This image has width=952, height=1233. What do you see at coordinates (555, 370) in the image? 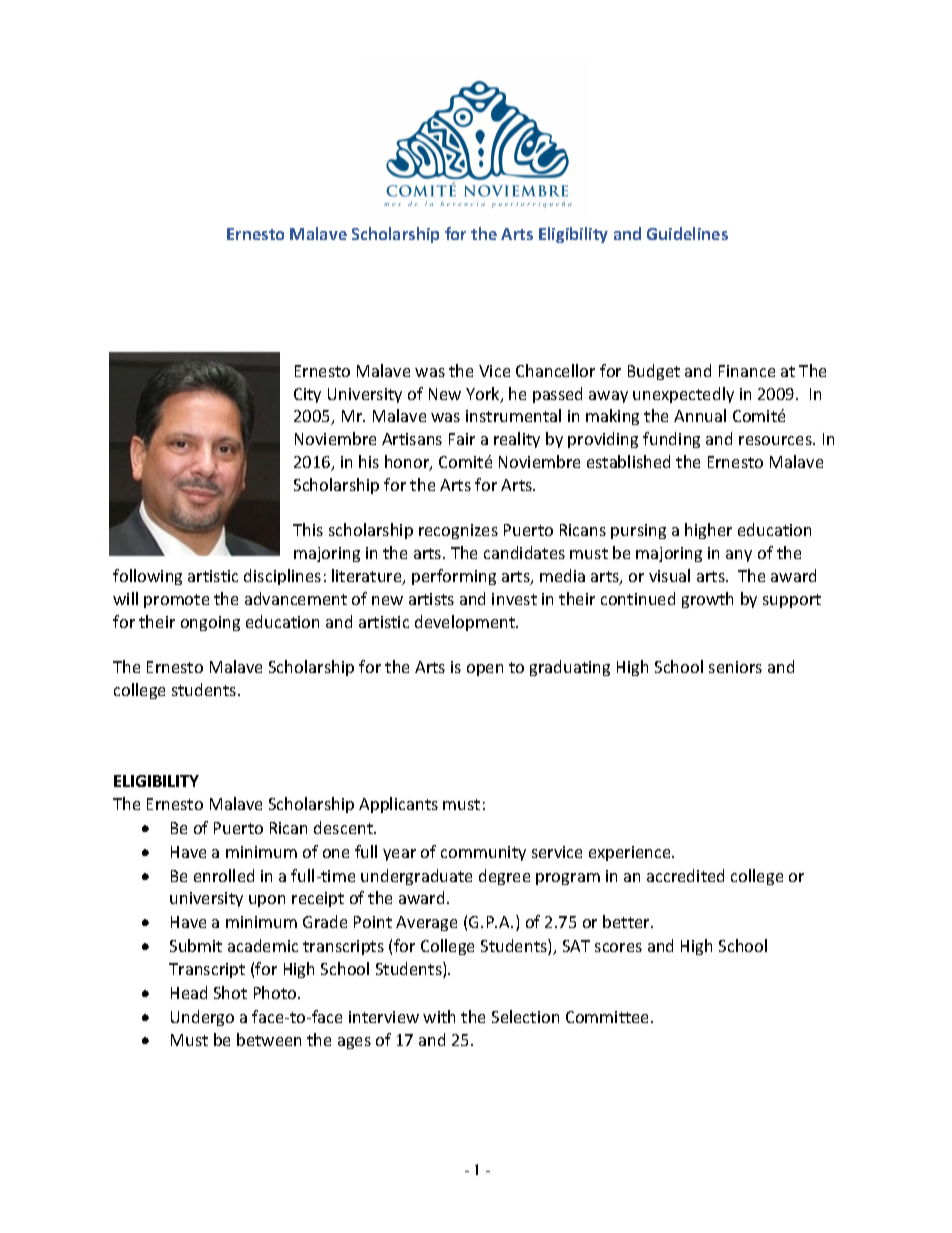
I see `Chancellor` at bounding box center [555, 370].
